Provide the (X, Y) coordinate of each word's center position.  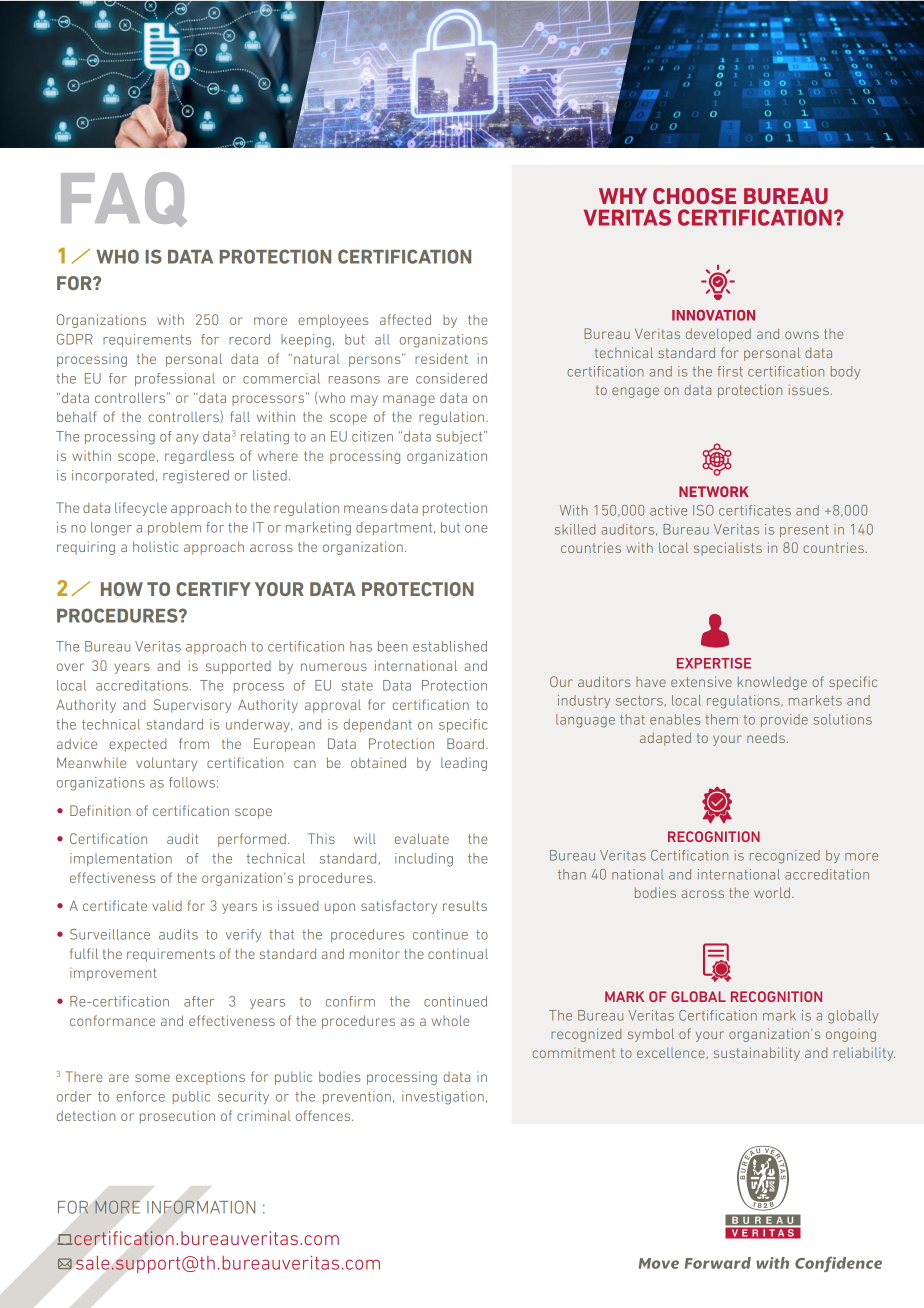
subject (460, 437)
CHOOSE (694, 196)
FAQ (124, 199)
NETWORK (714, 491)
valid (167, 905)
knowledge (772, 683)
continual (458, 953)
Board (465, 743)
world (772, 892)
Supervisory (192, 706)
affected (405, 319)
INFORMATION (201, 1207)
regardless (199, 457)
